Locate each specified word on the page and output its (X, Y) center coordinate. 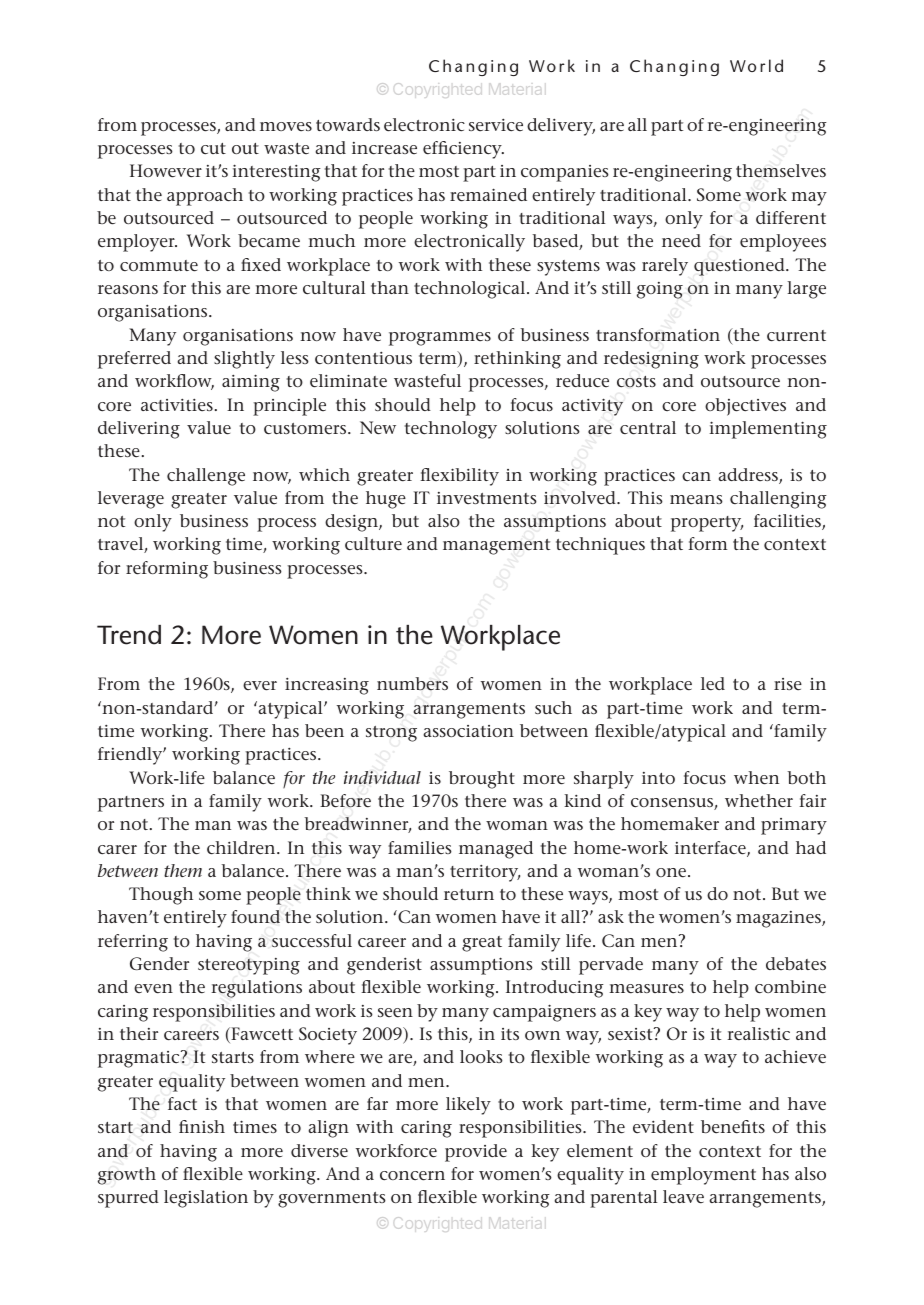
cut (213, 149)
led (713, 683)
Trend (129, 635)
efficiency (463, 150)
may (809, 199)
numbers (412, 684)
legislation (206, 1199)
